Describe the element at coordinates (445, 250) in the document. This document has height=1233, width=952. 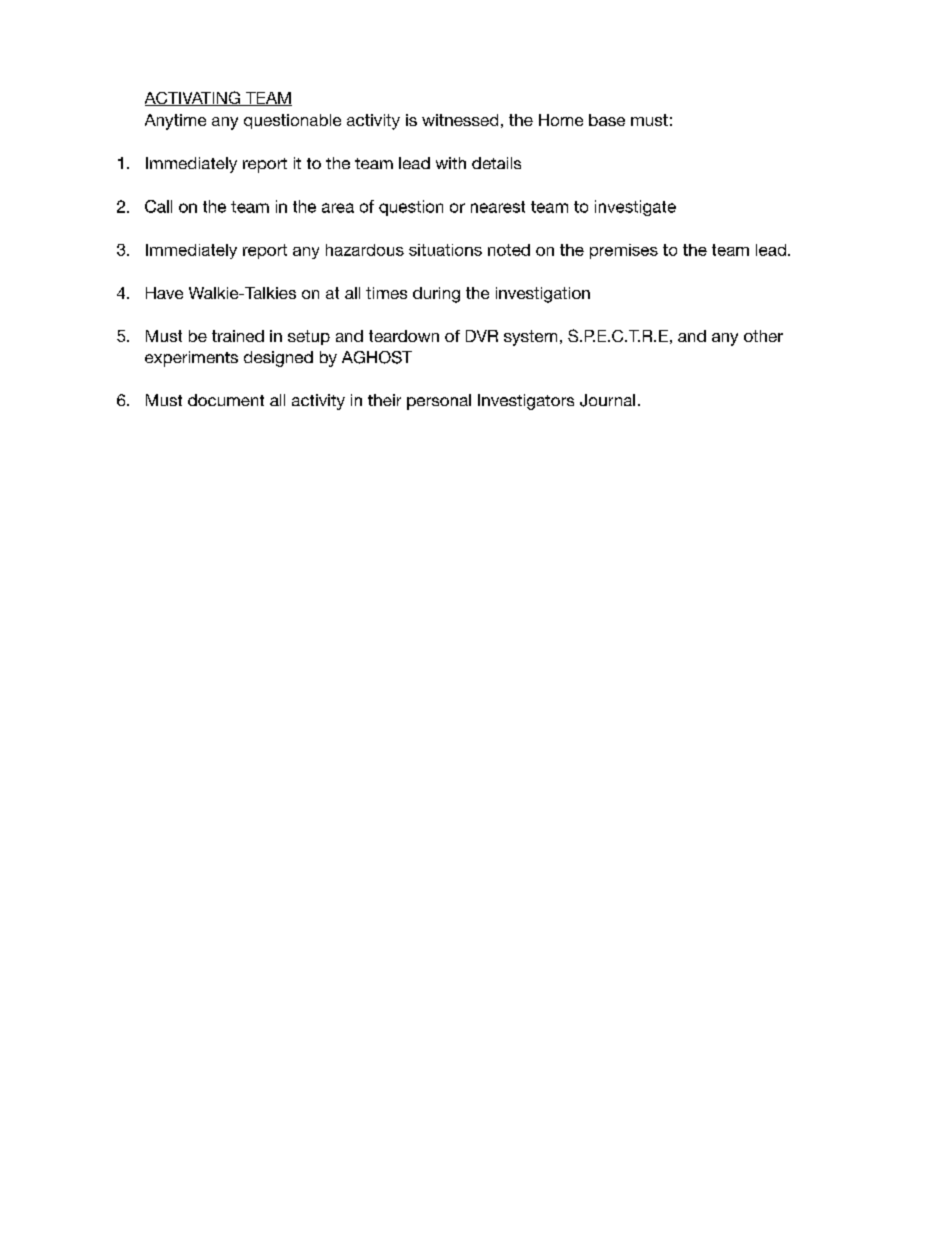
I see `situations` at that location.
